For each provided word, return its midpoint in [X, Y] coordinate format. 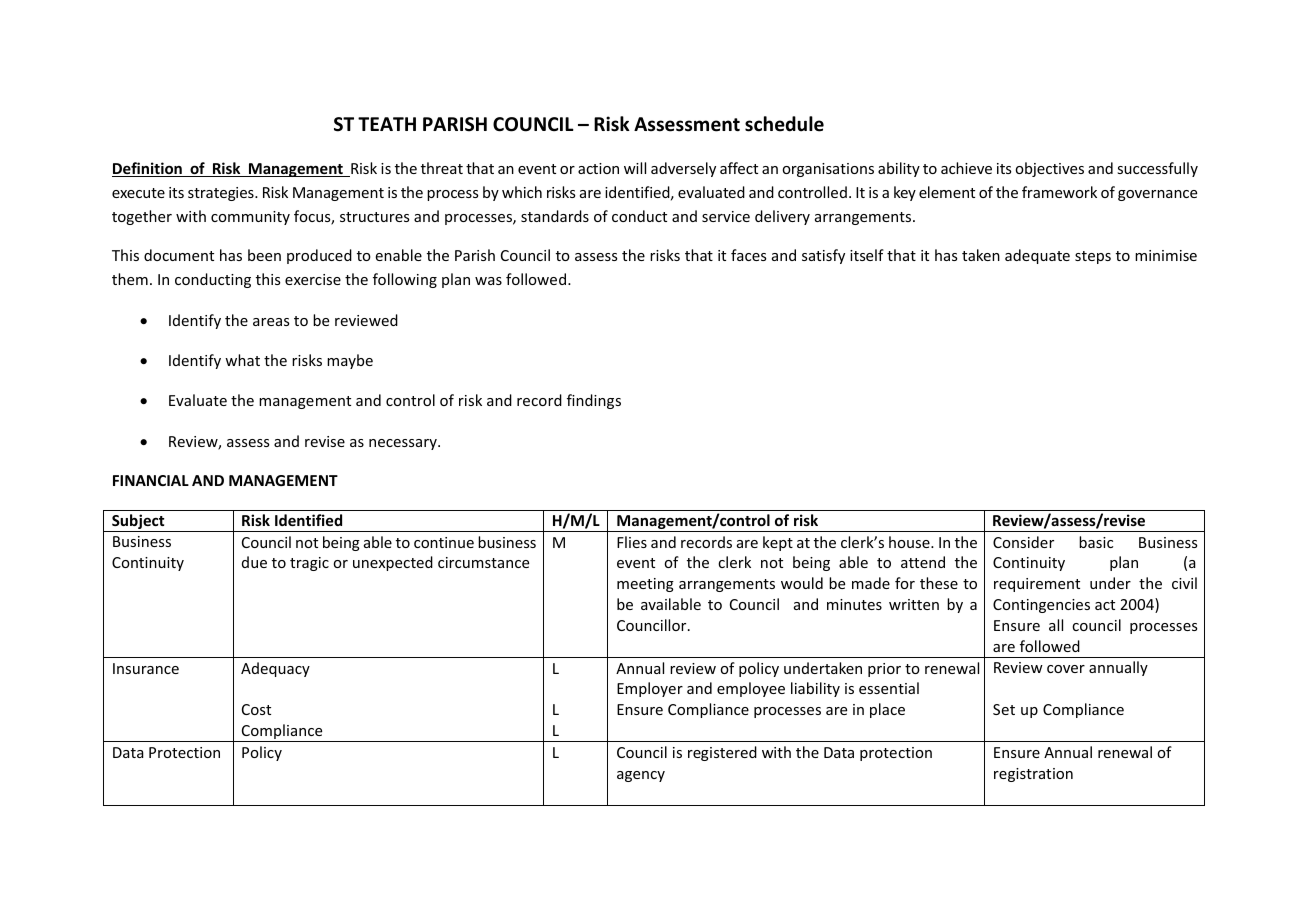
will [635, 168]
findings [594, 401]
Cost [256, 709]
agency [641, 776]
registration [1033, 775]
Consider [1023, 542]
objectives [1049, 169]
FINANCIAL [151, 480]
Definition [148, 169]
